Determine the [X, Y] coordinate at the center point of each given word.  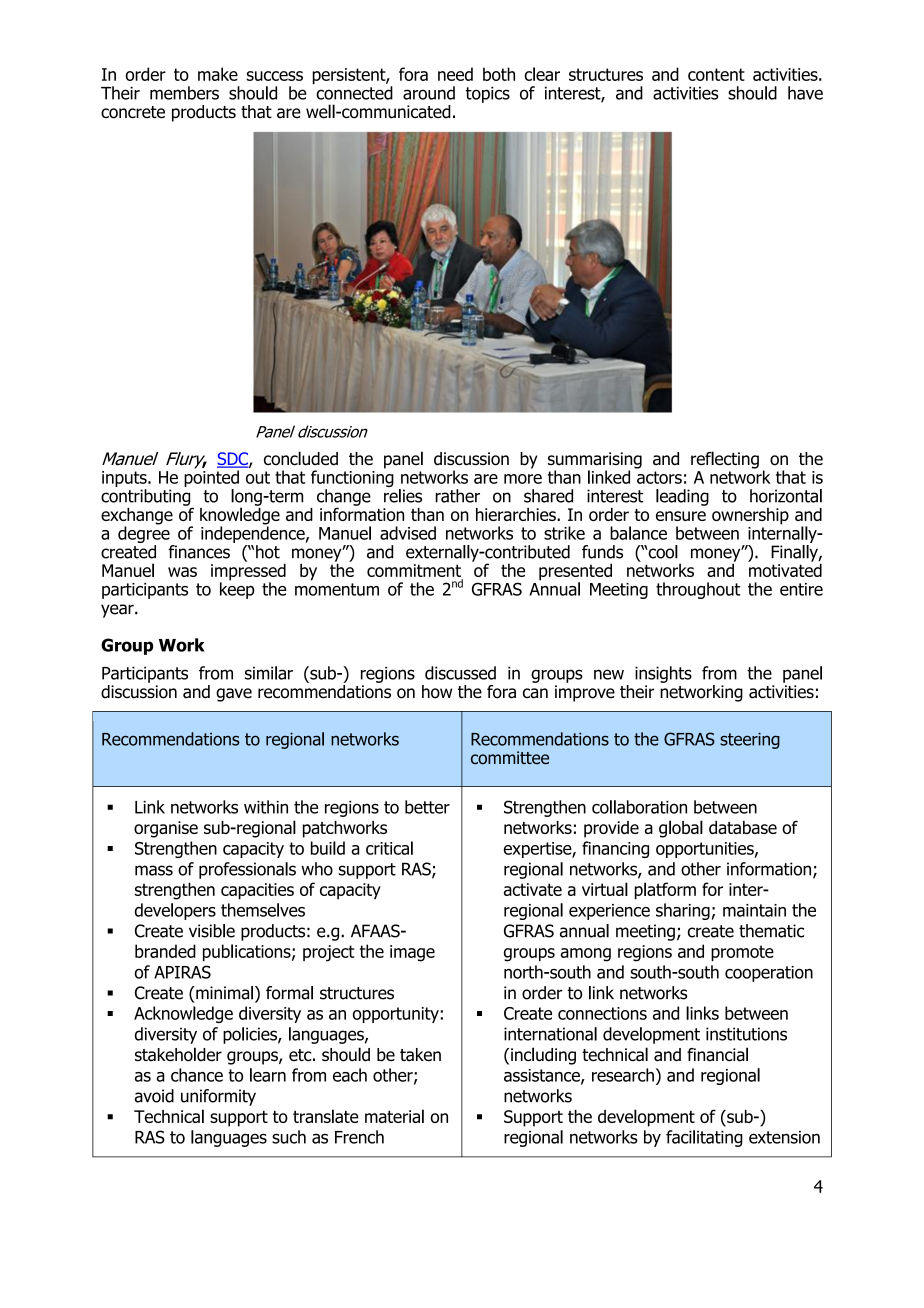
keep [237, 589]
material [394, 1116]
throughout [698, 590]
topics [487, 94]
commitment [415, 572]
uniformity [218, 1097]
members [184, 93]
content [716, 74]
